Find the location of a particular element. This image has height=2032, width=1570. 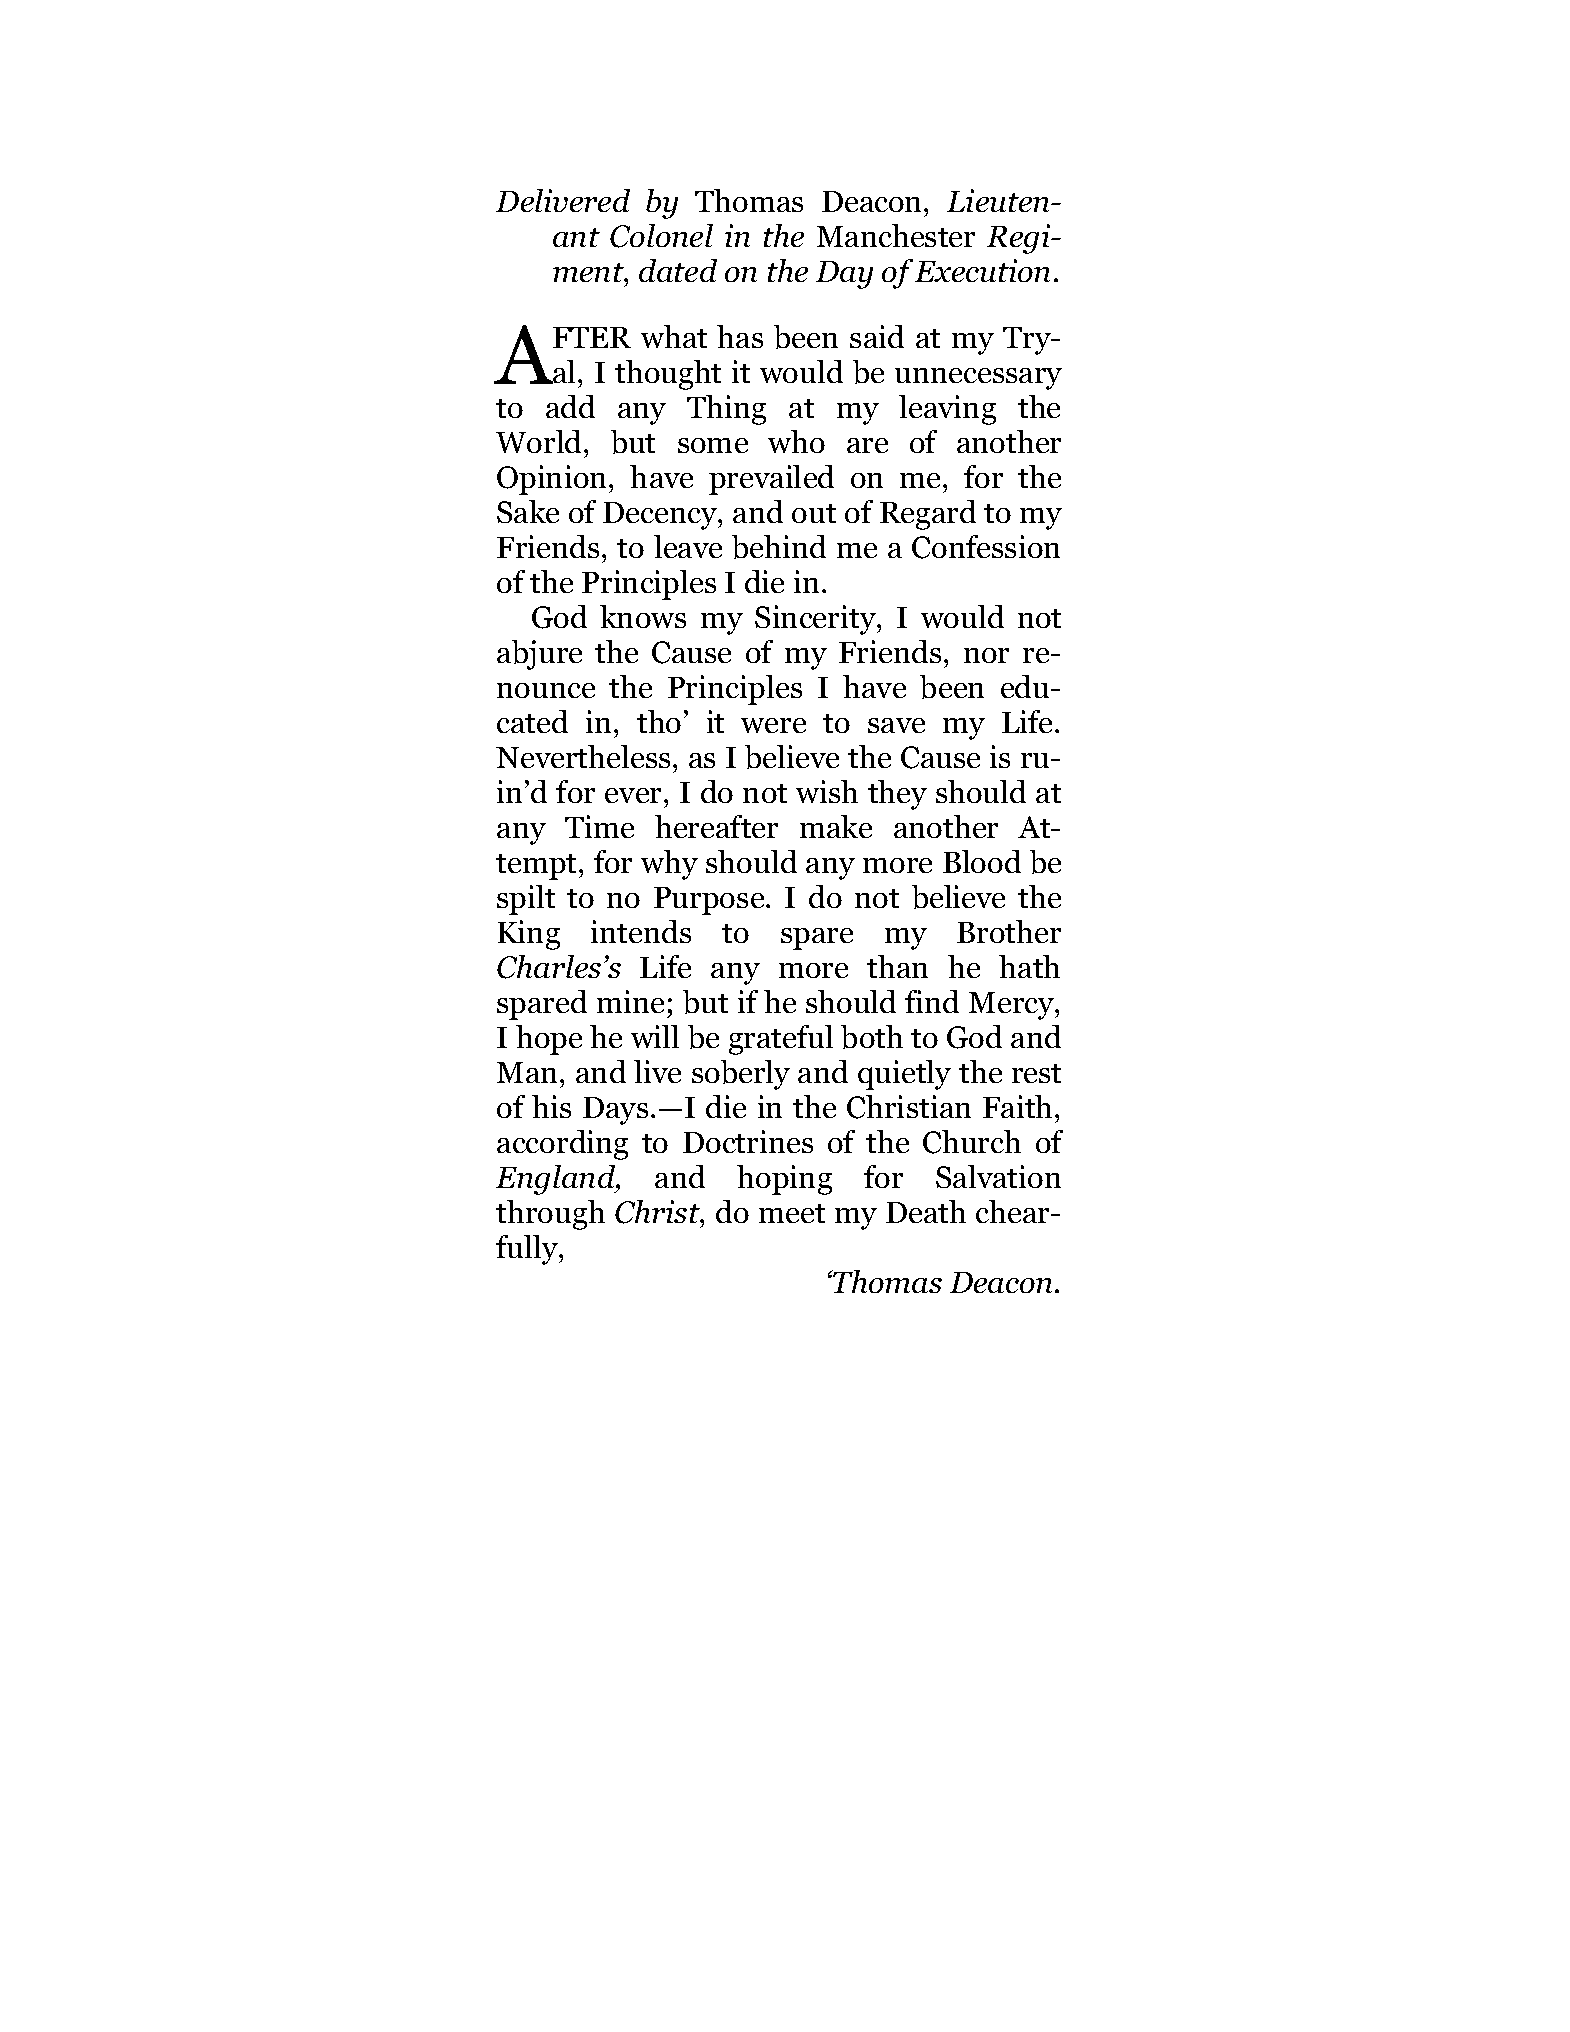

were is located at coordinates (773, 725).
